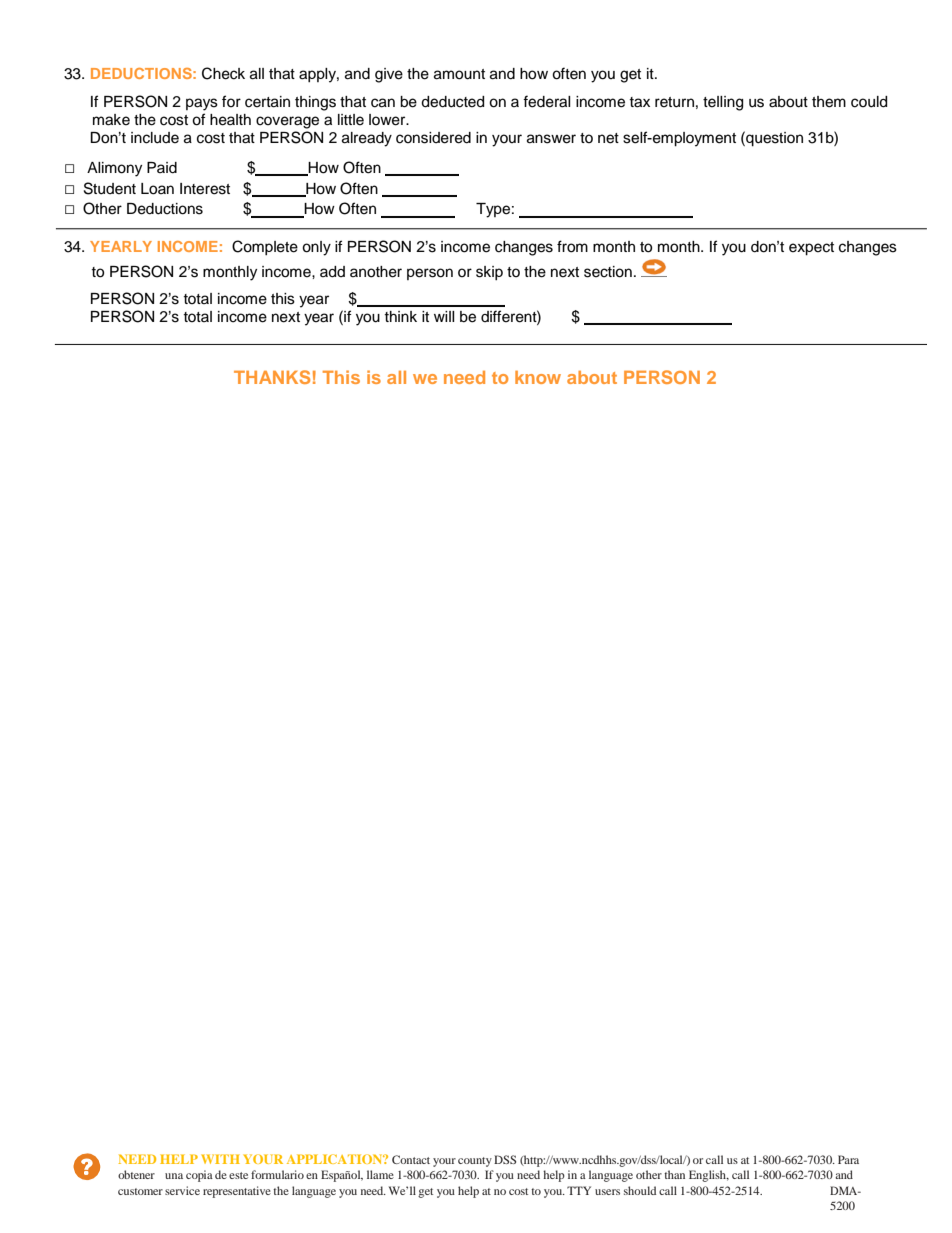 The height and width of the page is (1233, 952). I want to click on them, so click(829, 102).
